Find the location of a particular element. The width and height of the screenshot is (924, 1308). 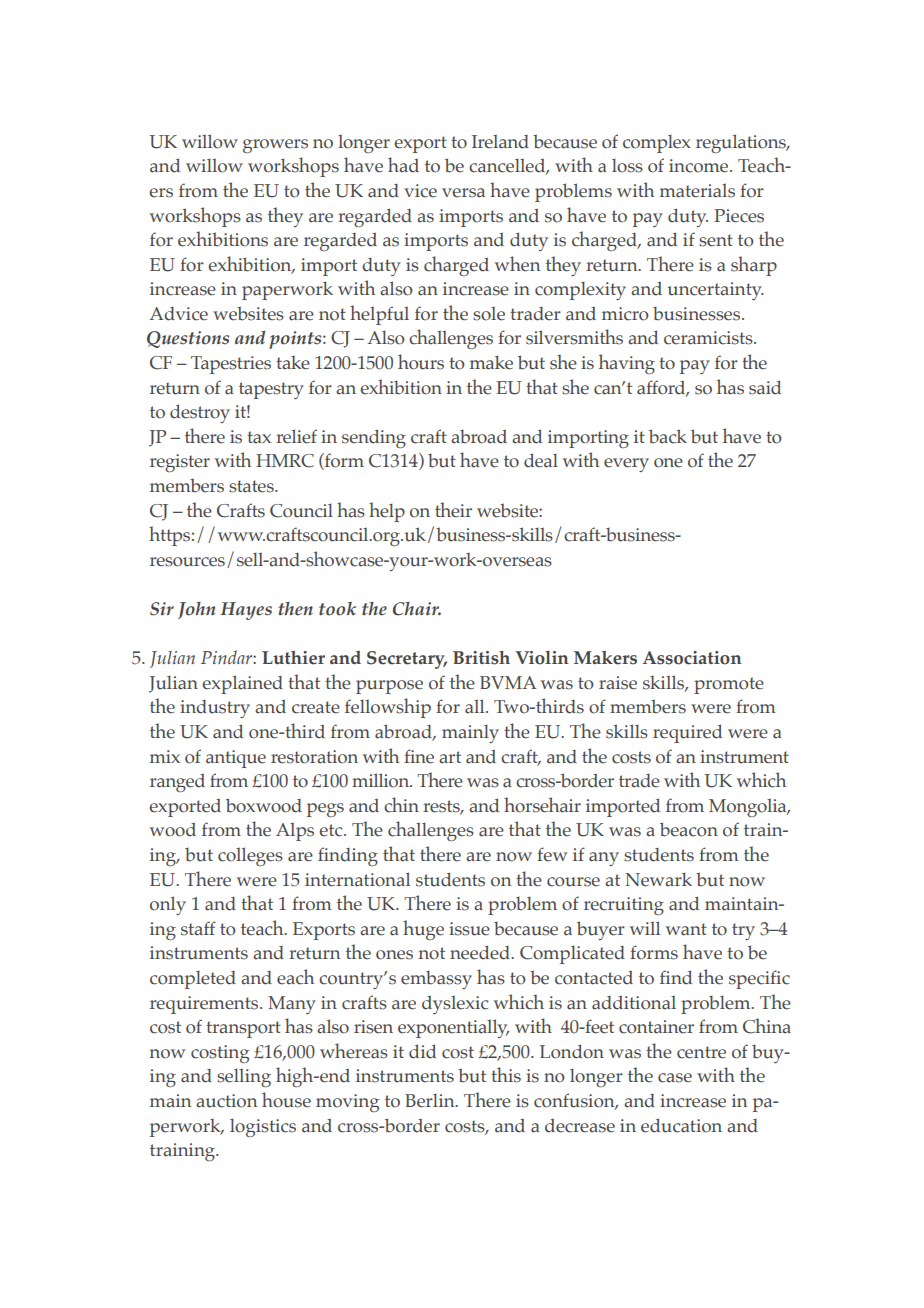

auction is located at coordinates (227, 1101).
